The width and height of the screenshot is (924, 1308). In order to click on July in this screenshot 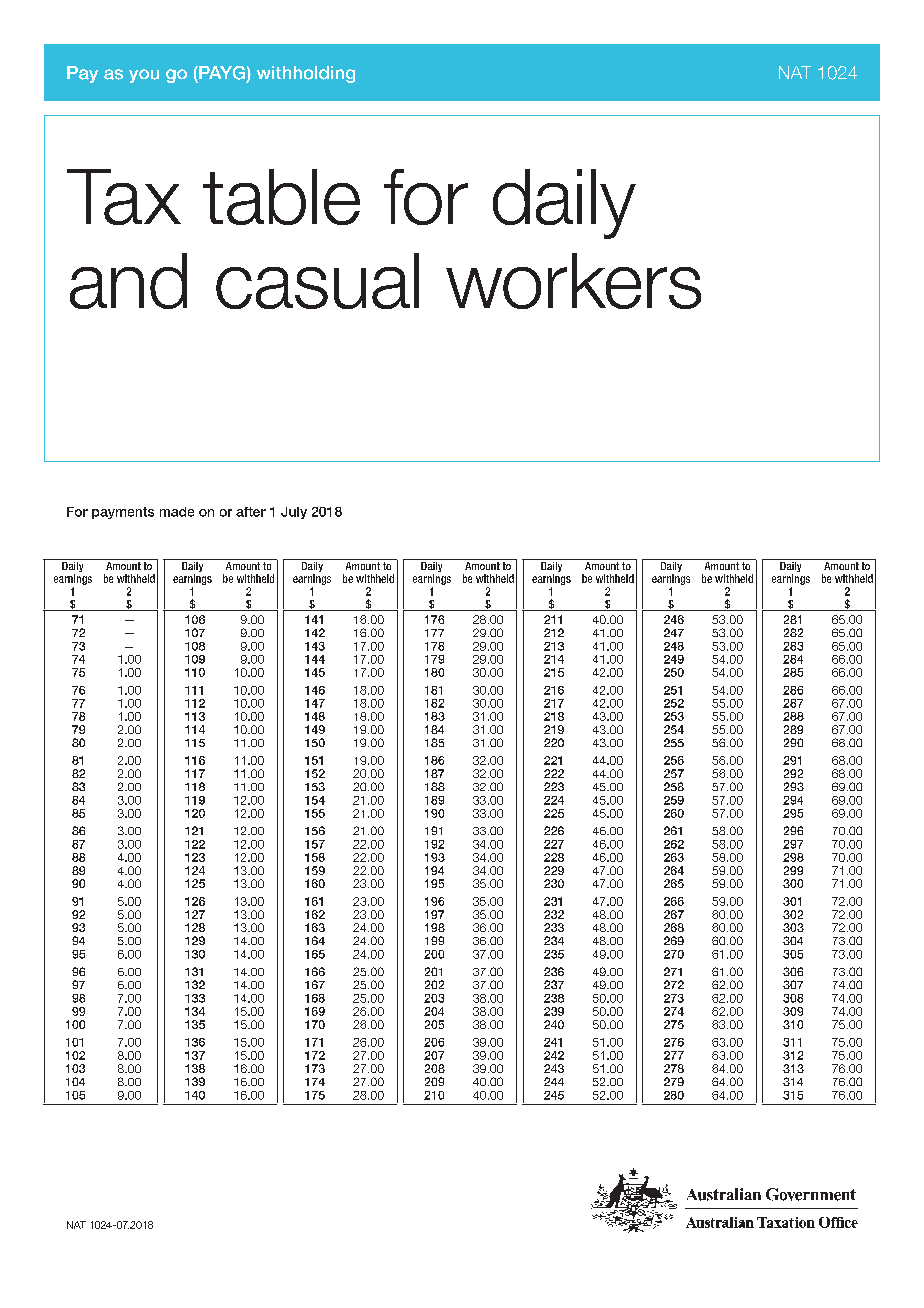, I will do `click(294, 513)`.
